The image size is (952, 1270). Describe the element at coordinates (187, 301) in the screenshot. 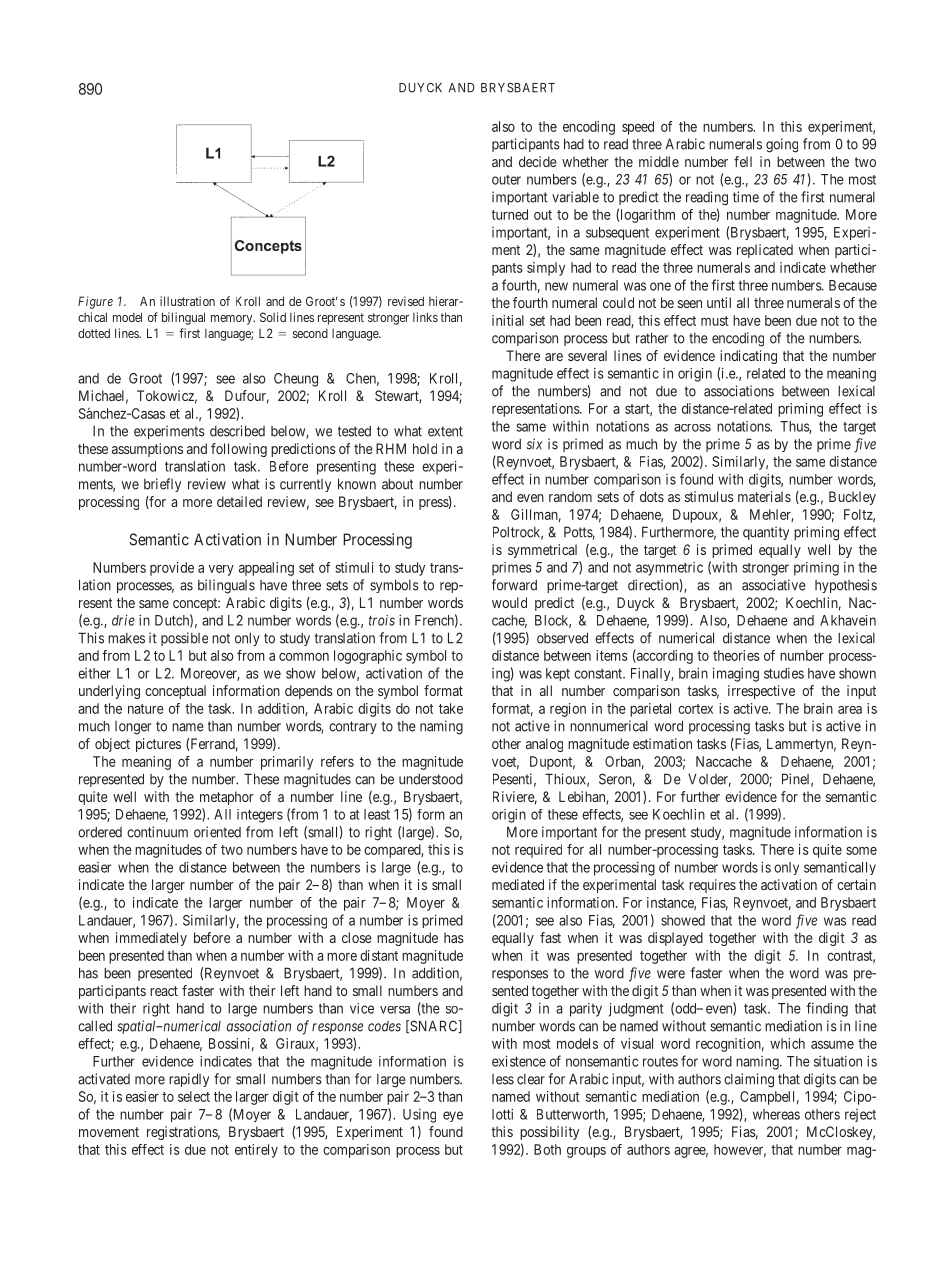

I see `illustration` at that location.
